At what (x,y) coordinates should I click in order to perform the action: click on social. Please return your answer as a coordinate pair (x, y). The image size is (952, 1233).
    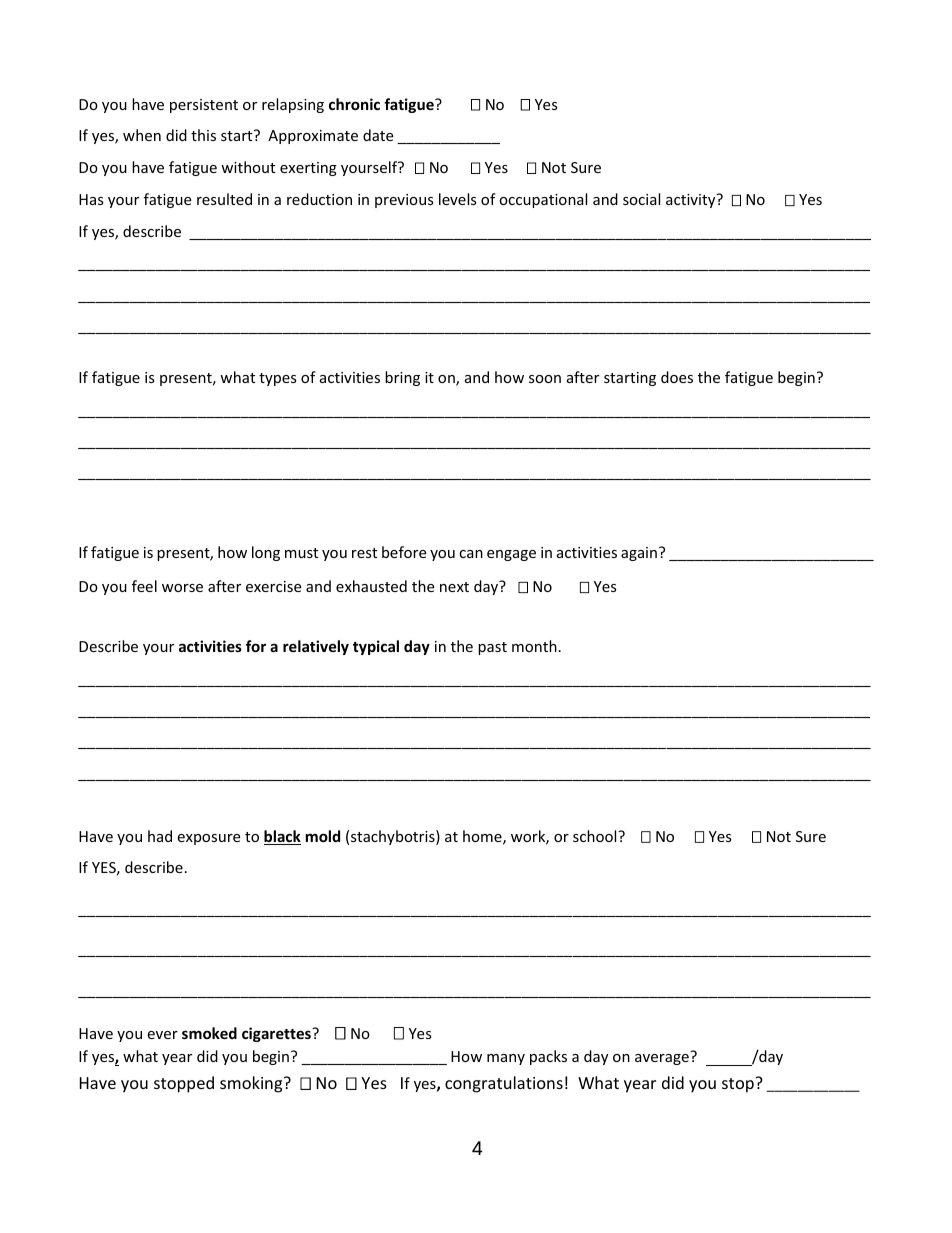
    Looking at the image, I should click on (641, 199).
